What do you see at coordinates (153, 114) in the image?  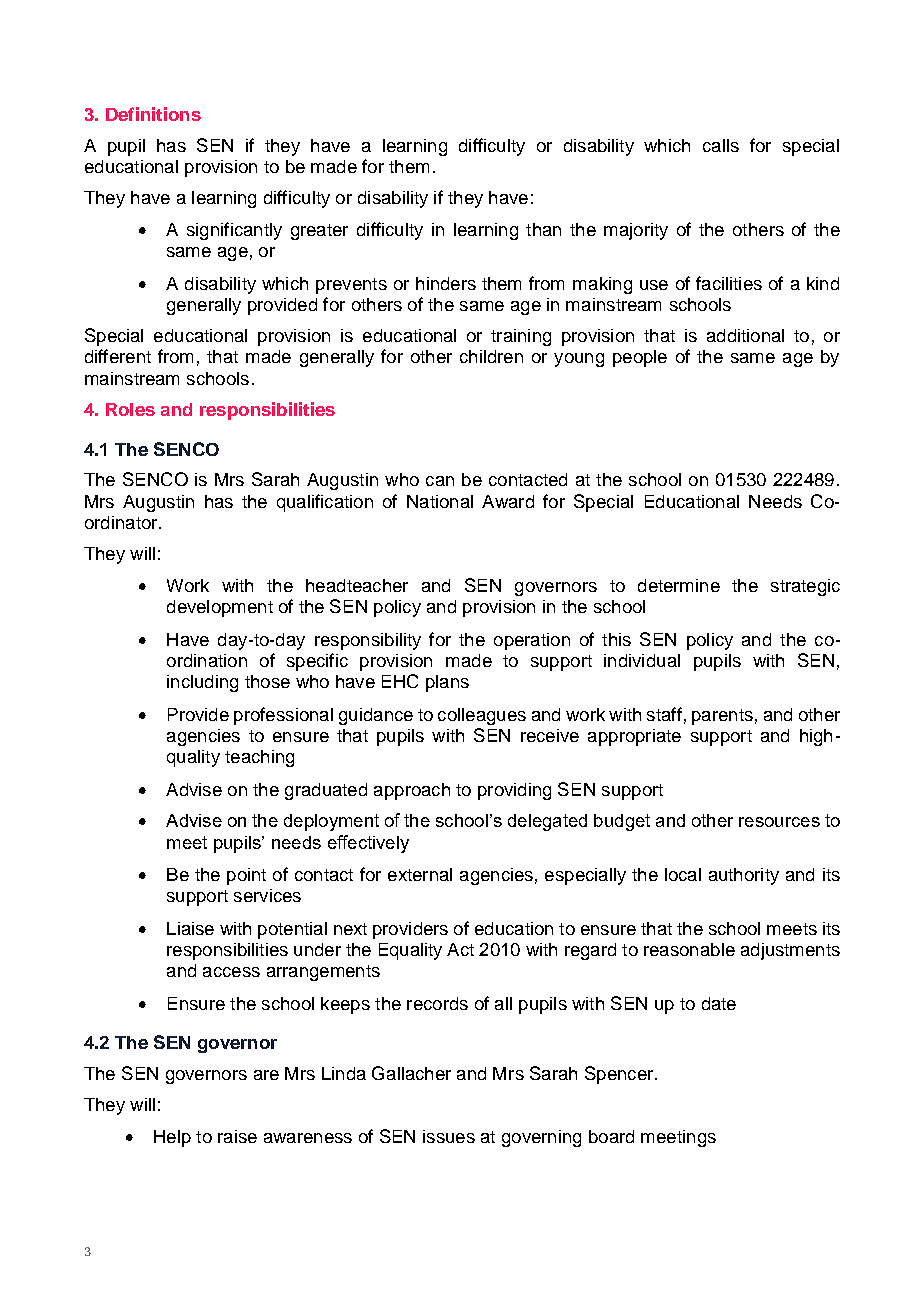 I see `Definitions` at bounding box center [153, 114].
